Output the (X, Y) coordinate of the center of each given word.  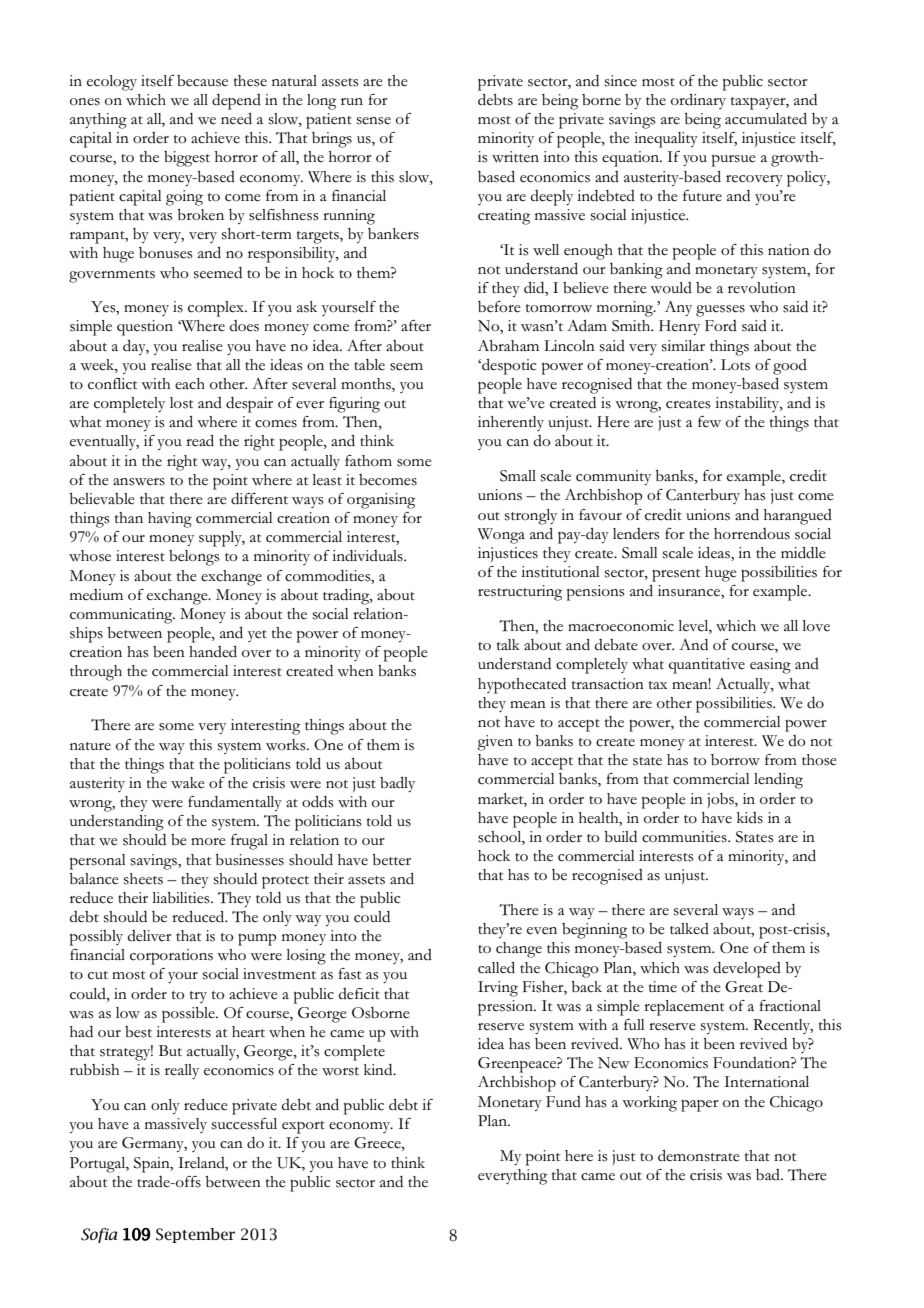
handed (213, 652)
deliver (150, 936)
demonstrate (699, 1156)
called (496, 968)
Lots (735, 365)
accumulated (766, 119)
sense (374, 121)
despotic (508, 367)
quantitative (707, 666)
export (303, 1127)
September (195, 1235)
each (190, 384)
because (202, 81)
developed (747, 970)
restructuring (520, 593)
